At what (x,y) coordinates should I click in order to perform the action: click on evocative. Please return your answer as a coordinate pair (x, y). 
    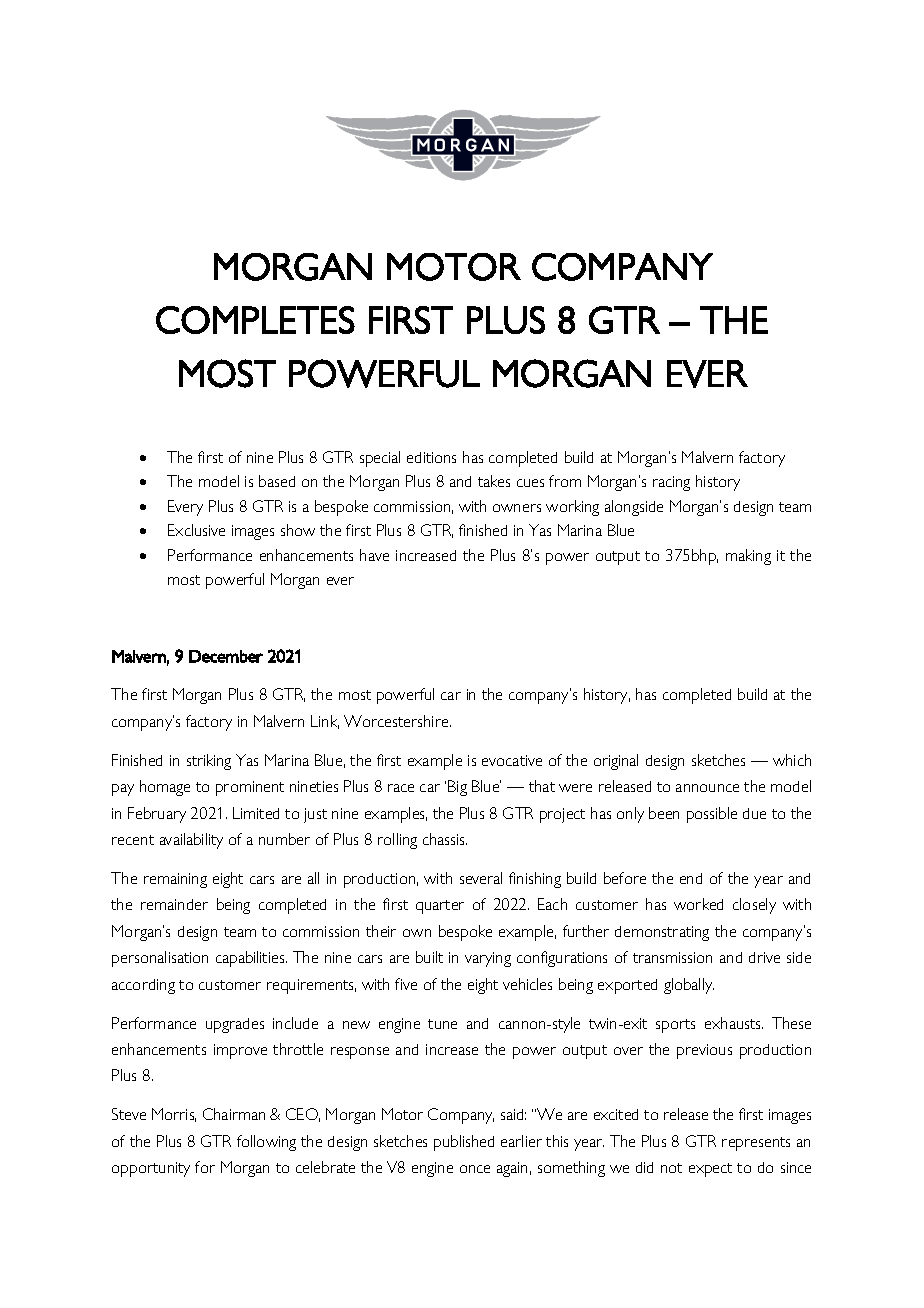
    Looking at the image, I should click on (512, 760).
